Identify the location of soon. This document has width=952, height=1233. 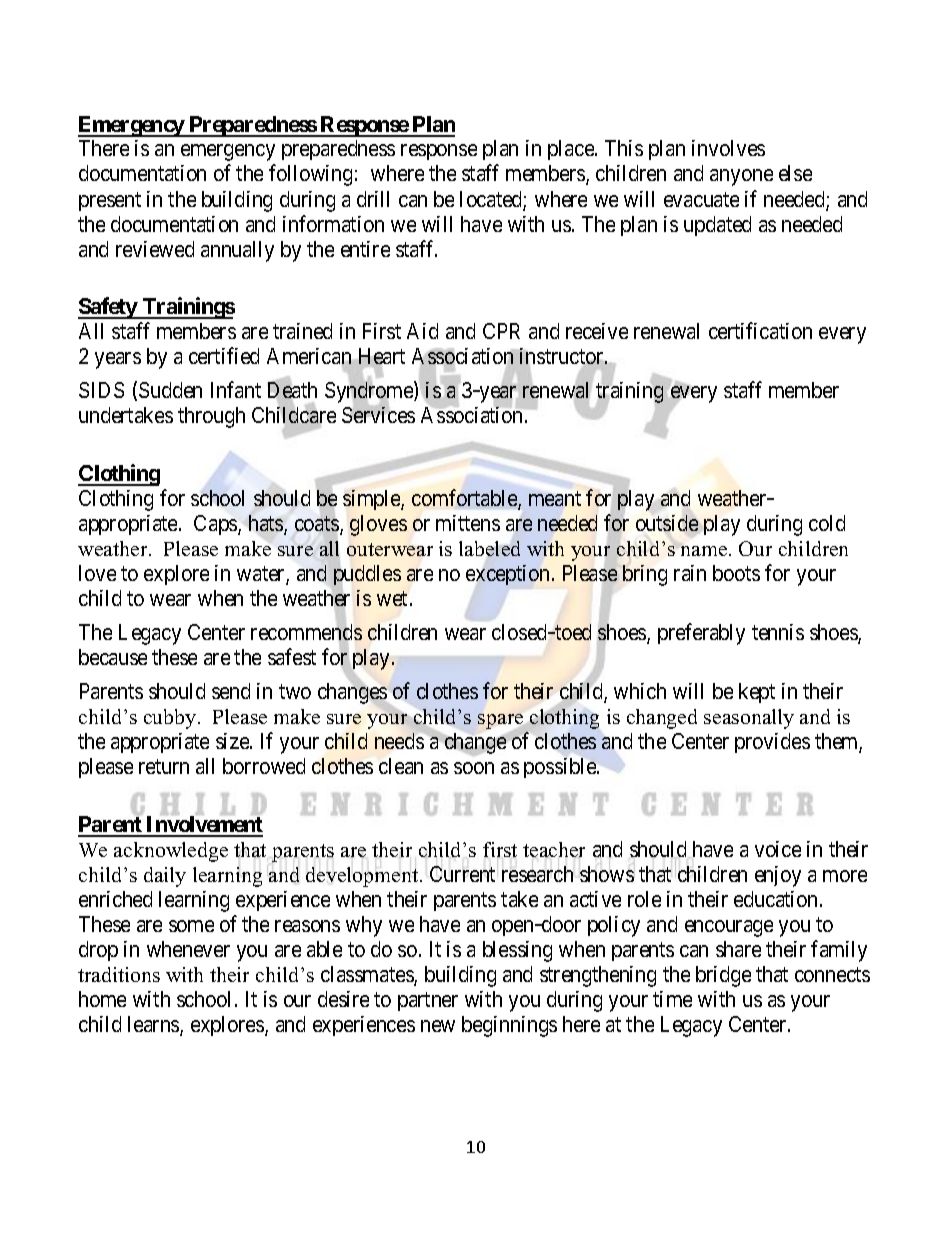
(474, 768).
